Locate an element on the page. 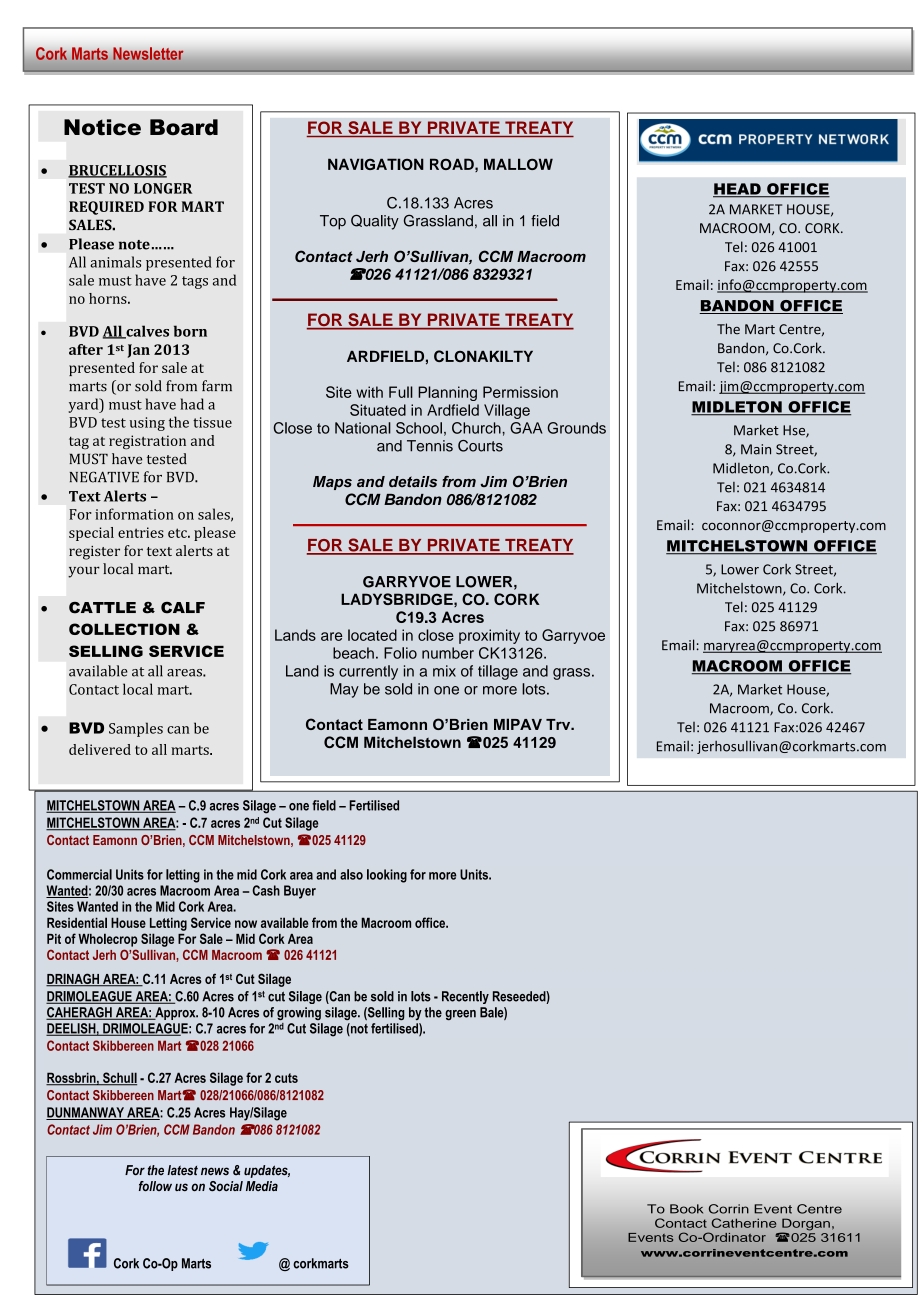 This image has width=924, height=1308. looking is located at coordinates (387, 876).
